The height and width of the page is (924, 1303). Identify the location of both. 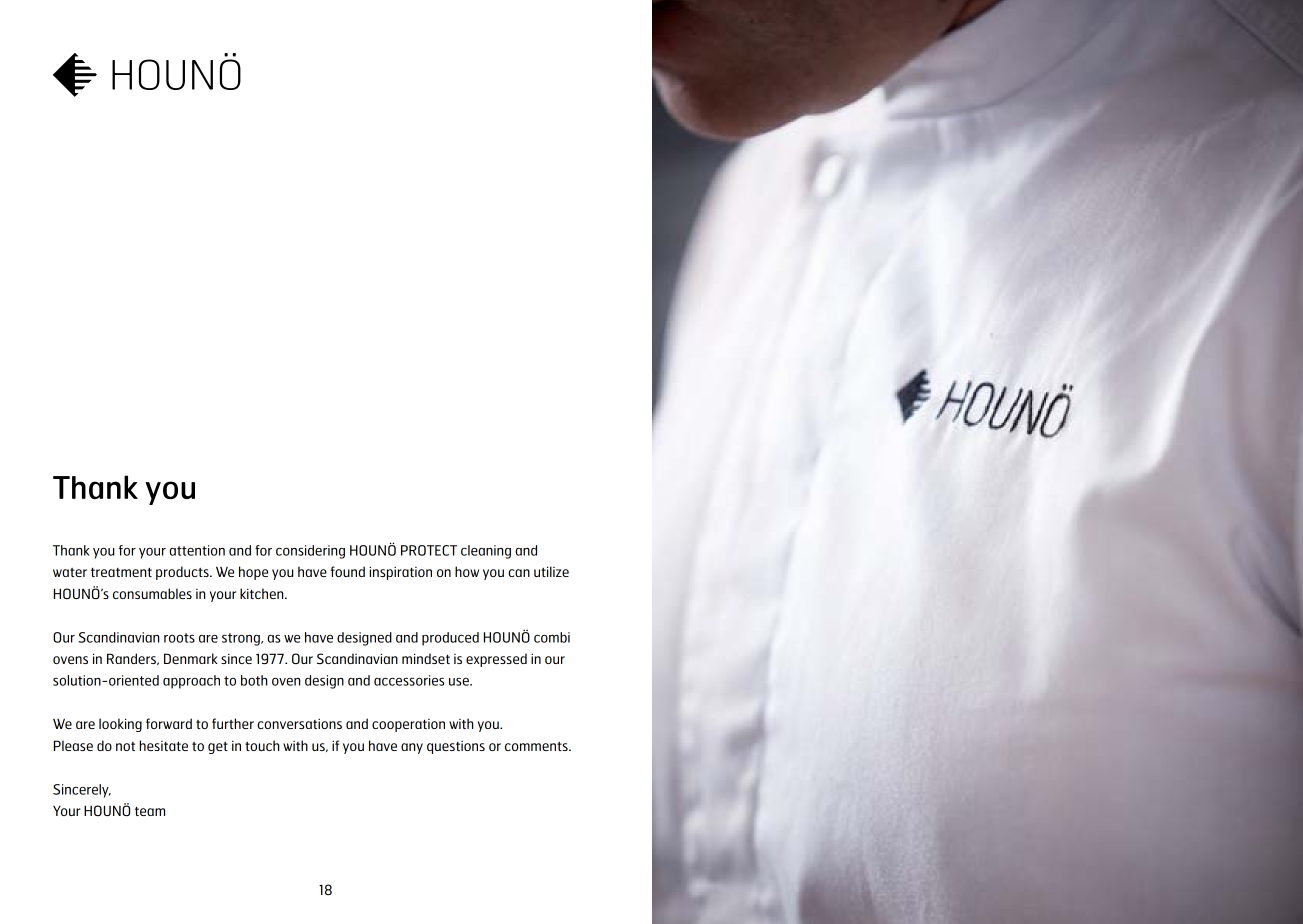
(254, 680).
